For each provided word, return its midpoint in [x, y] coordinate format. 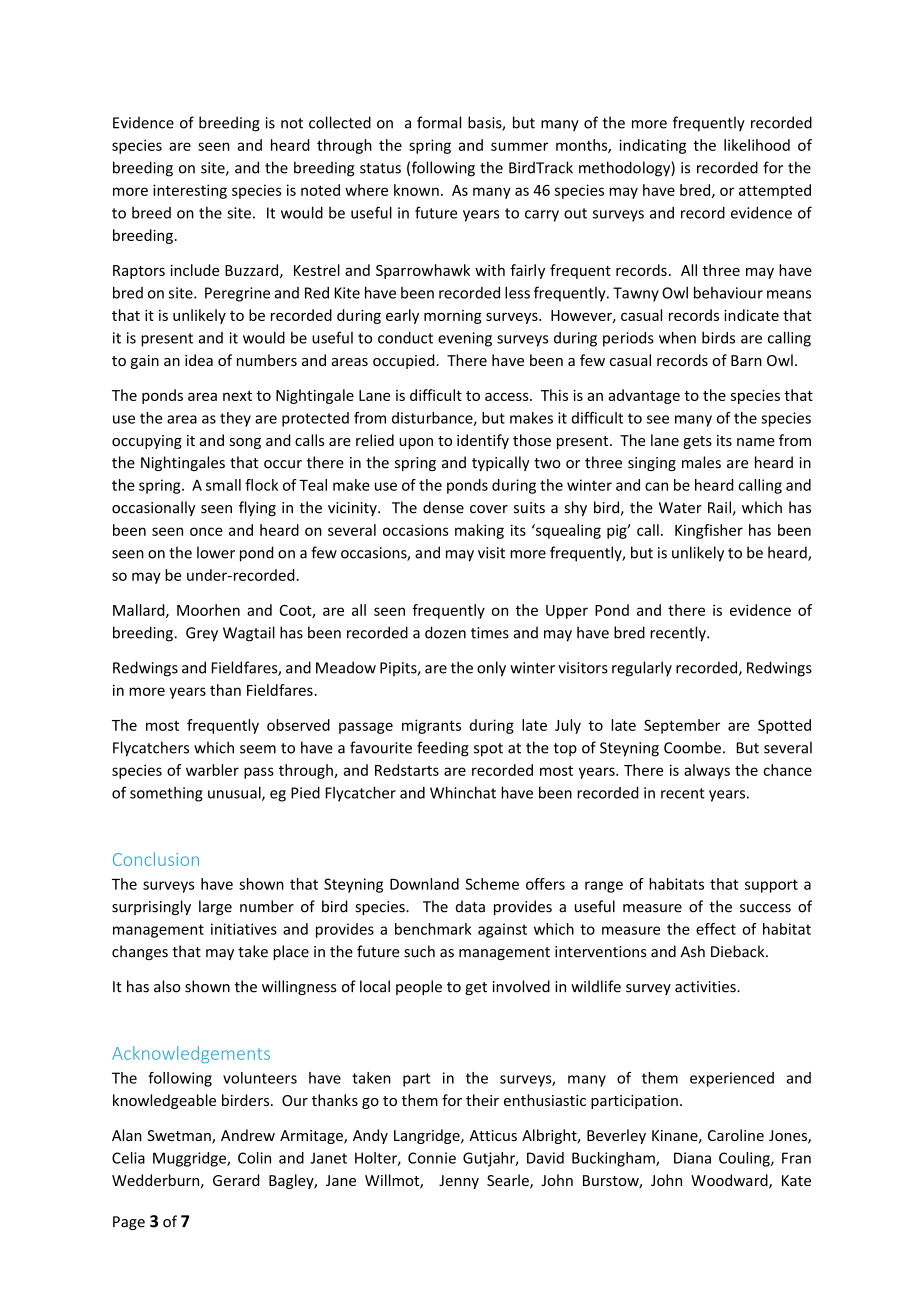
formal [439, 122]
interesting [190, 191]
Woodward [730, 1181]
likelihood [757, 145]
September [682, 726]
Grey [202, 634]
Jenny [459, 1182]
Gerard [236, 1180]
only [491, 669]
